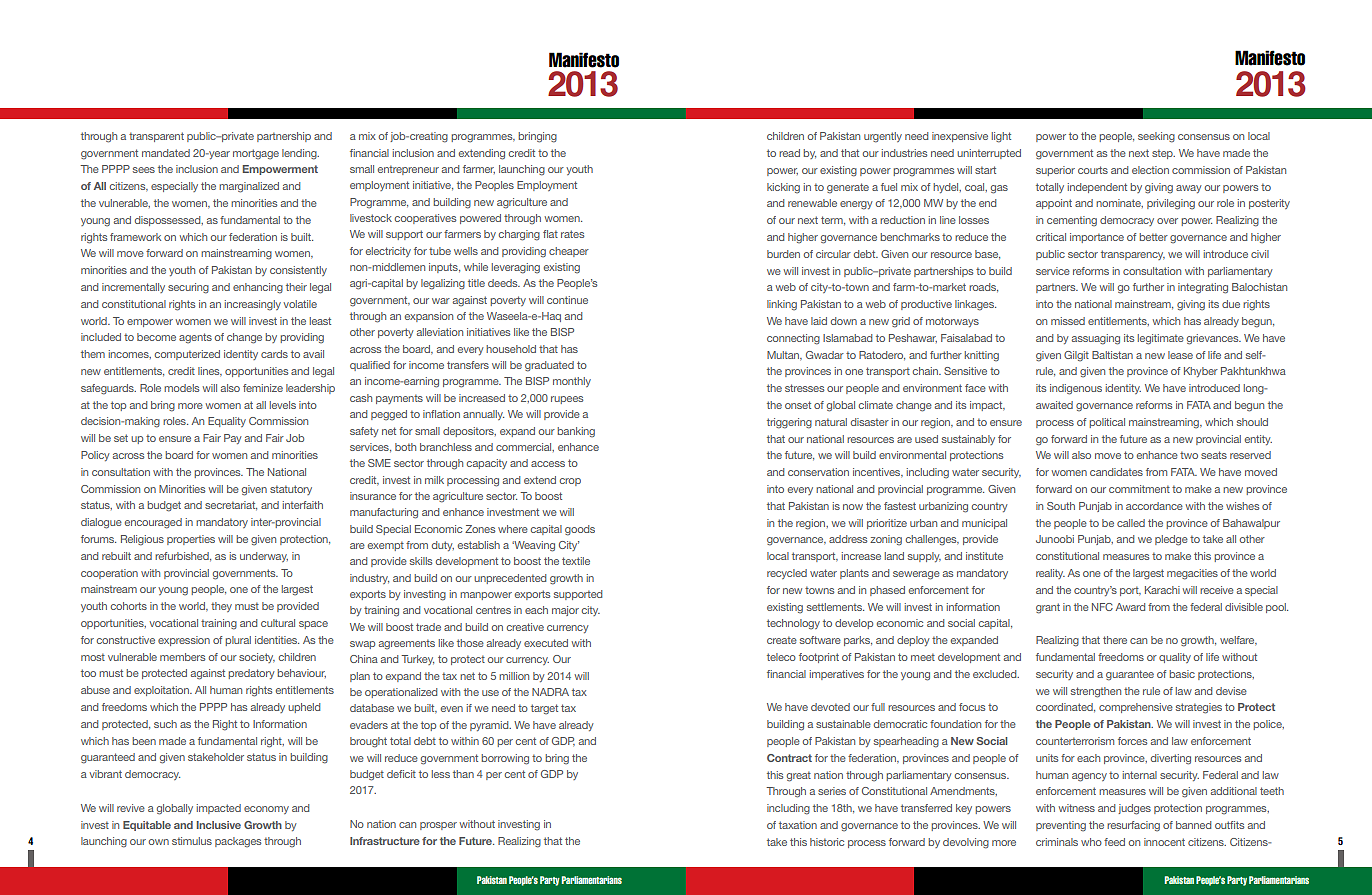  I want to click on enhancing, so click(258, 288).
